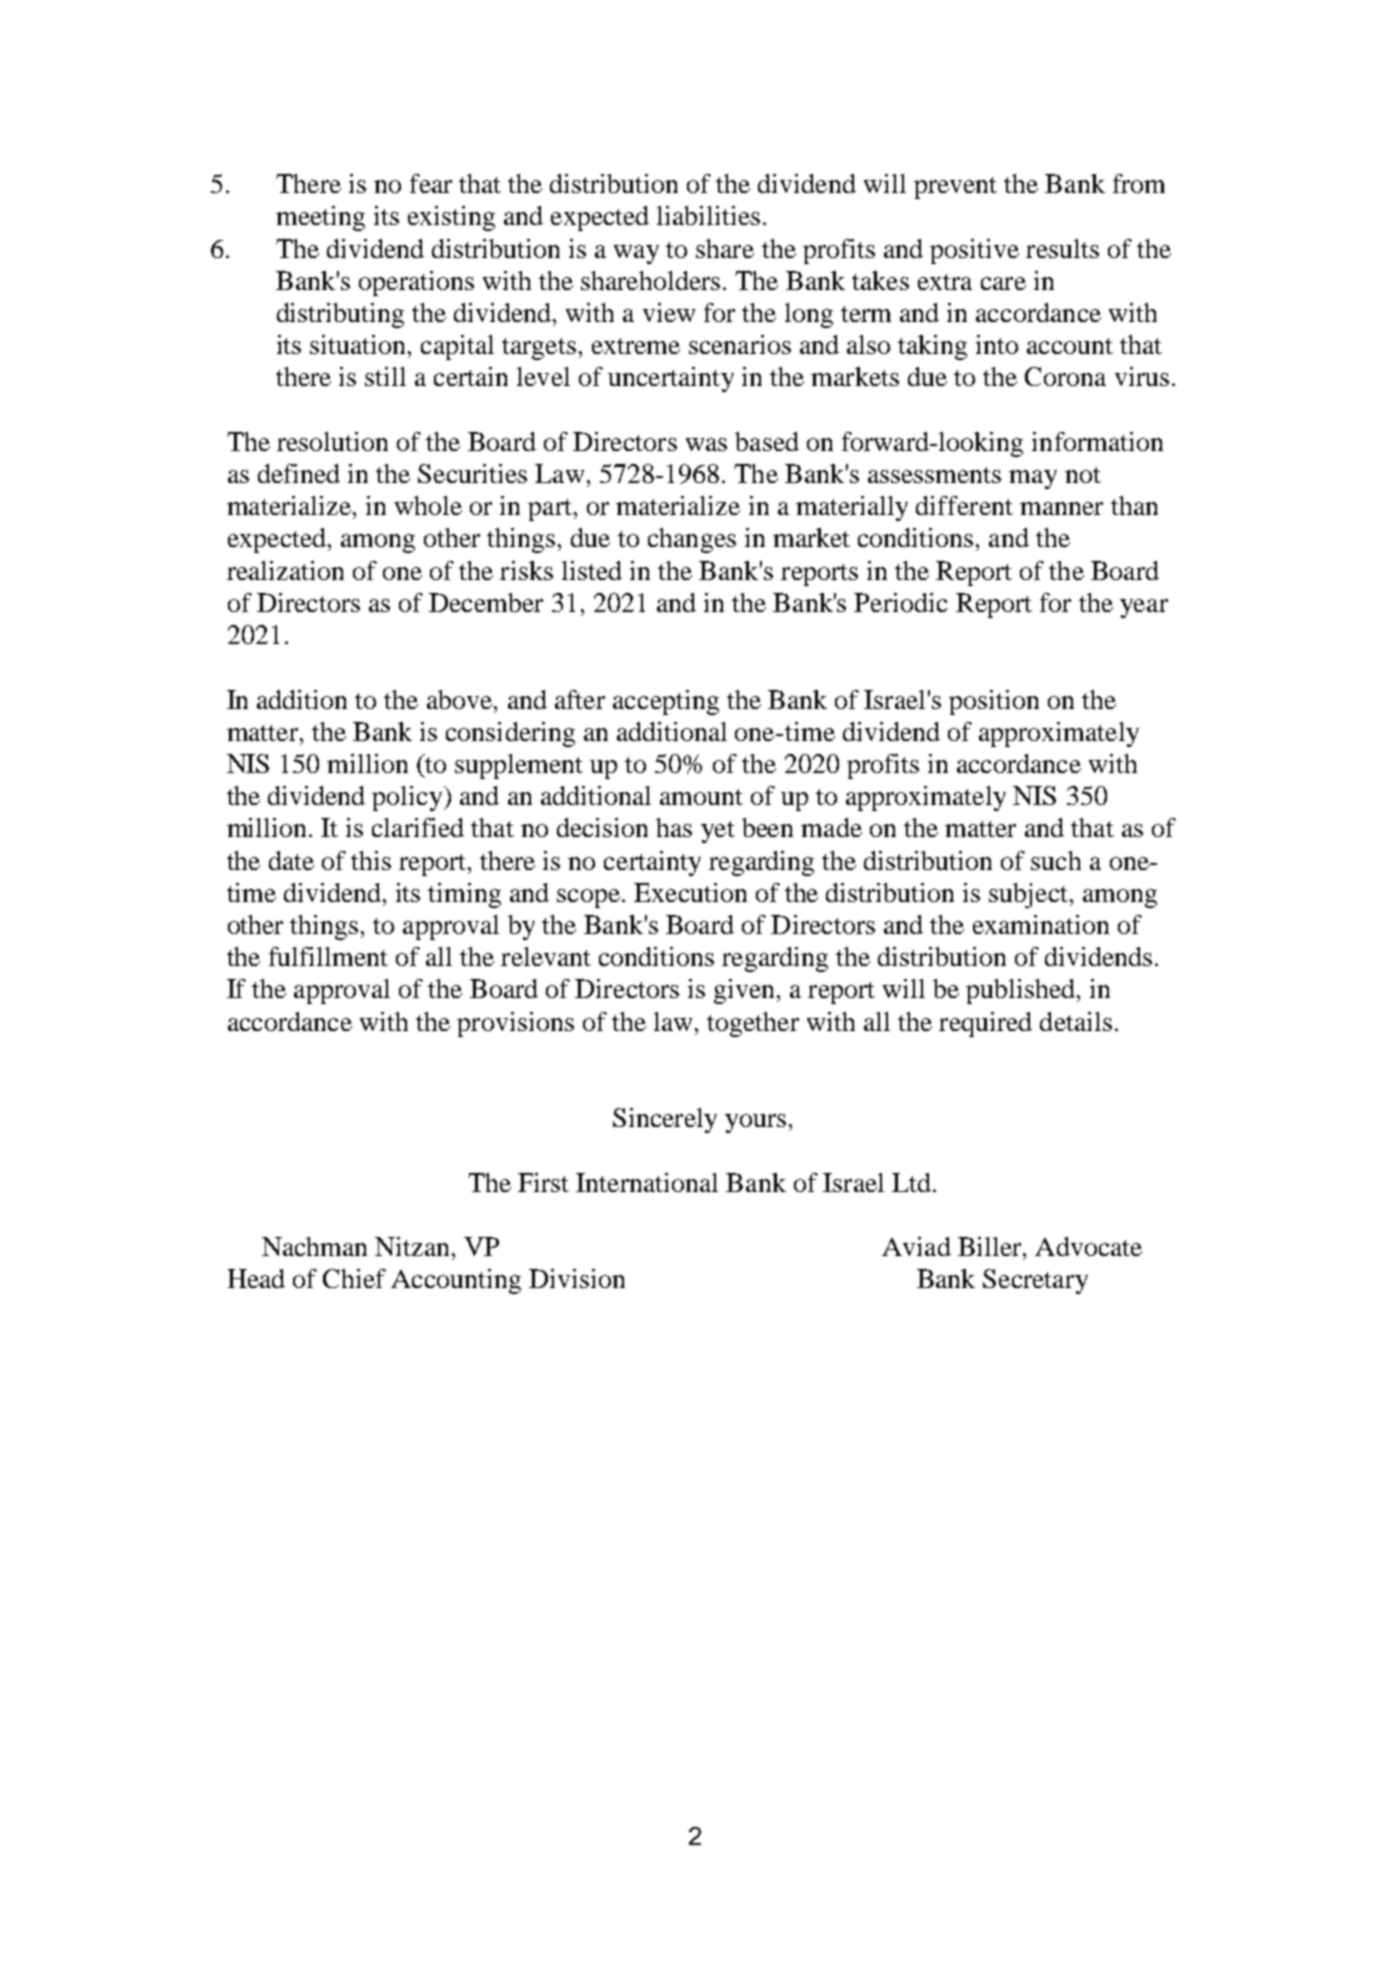  I want to click on realization, so click(285, 570).
